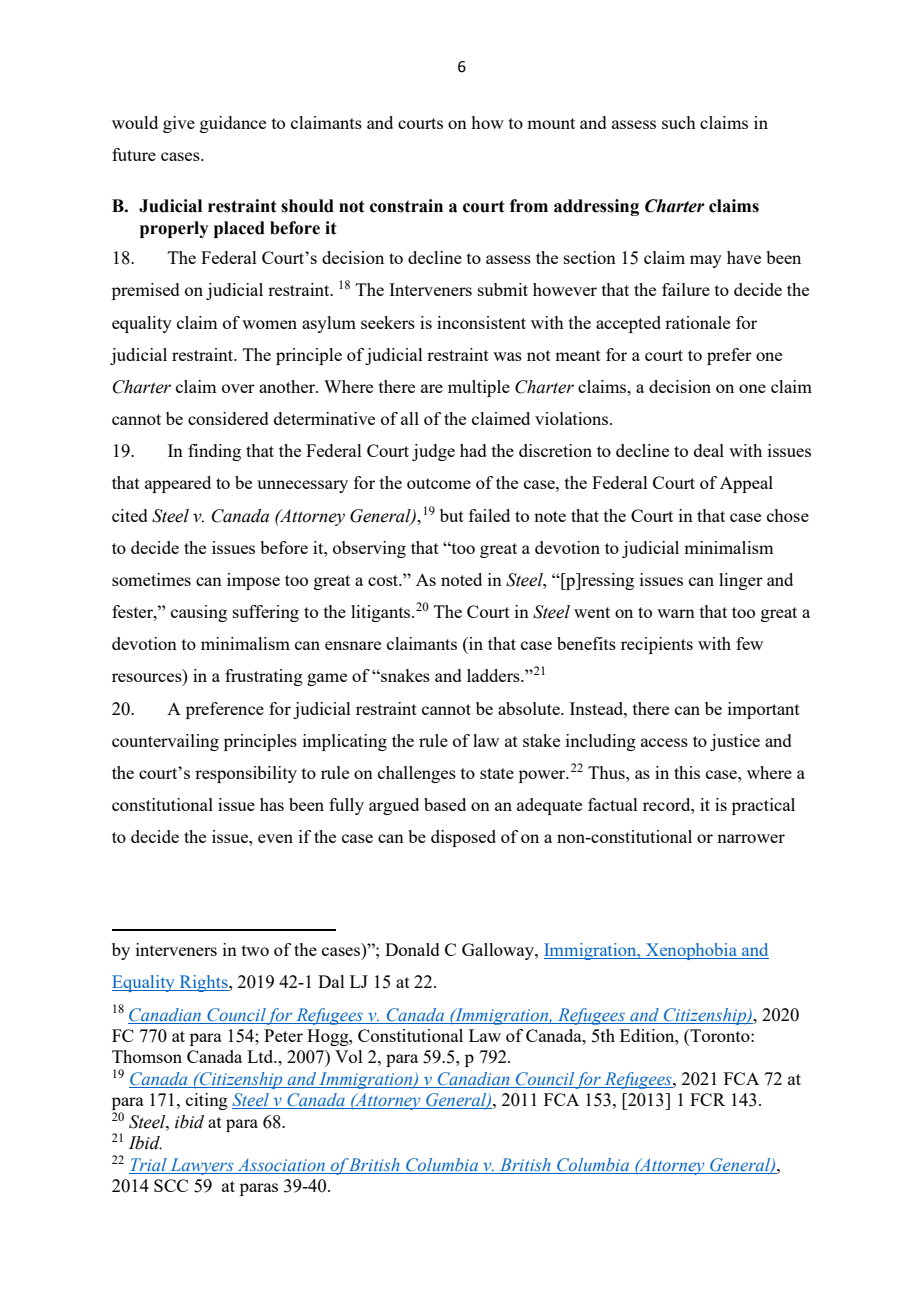 The width and height of the image is (924, 1308). Describe the element at coordinates (406, 206) in the image. I see `constrain` at that location.
